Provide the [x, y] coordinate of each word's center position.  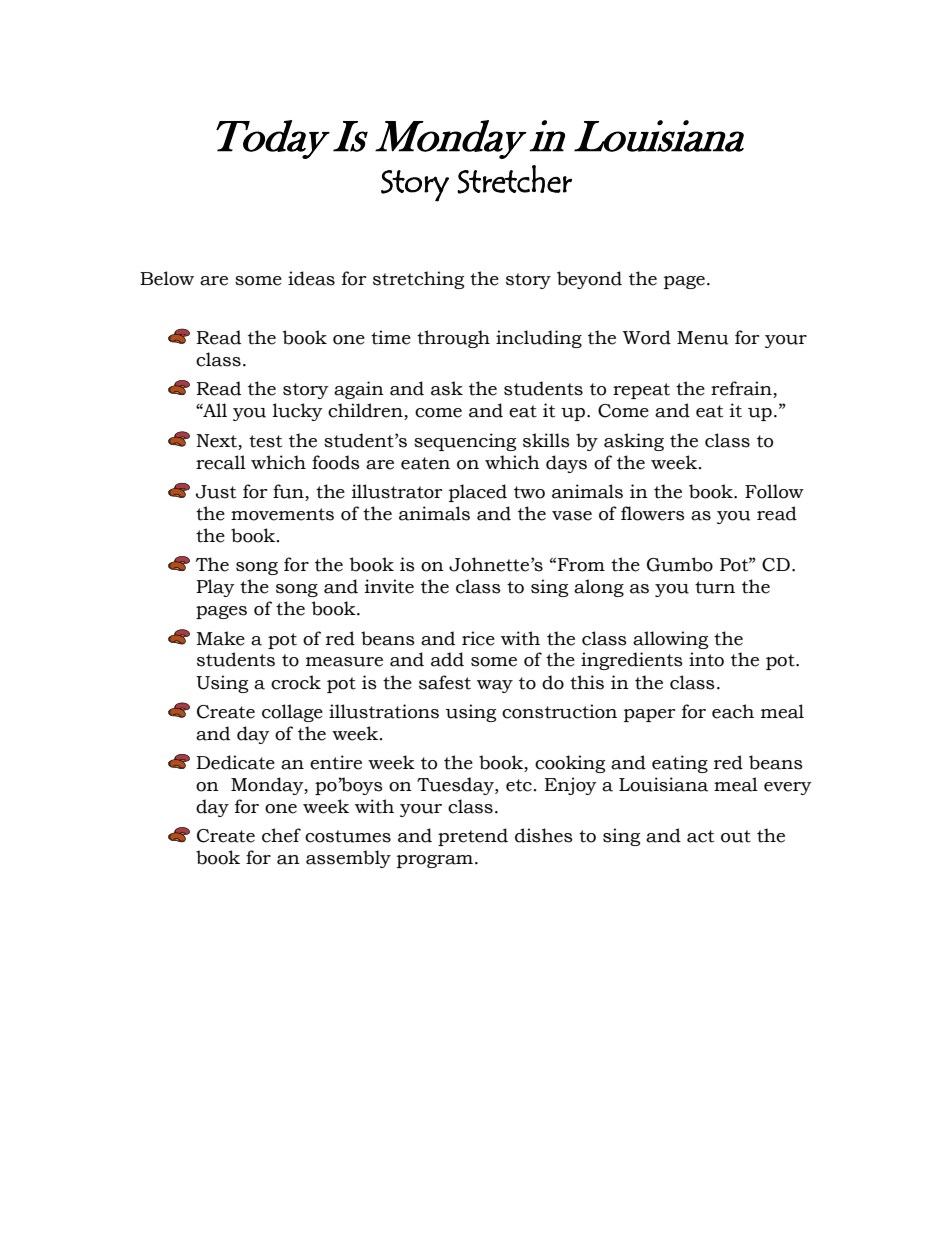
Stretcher [514, 179]
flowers [653, 513]
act [700, 836]
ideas [311, 278]
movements [282, 514]
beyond [589, 280]
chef [281, 835]
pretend [473, 837]
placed [478, 493]
